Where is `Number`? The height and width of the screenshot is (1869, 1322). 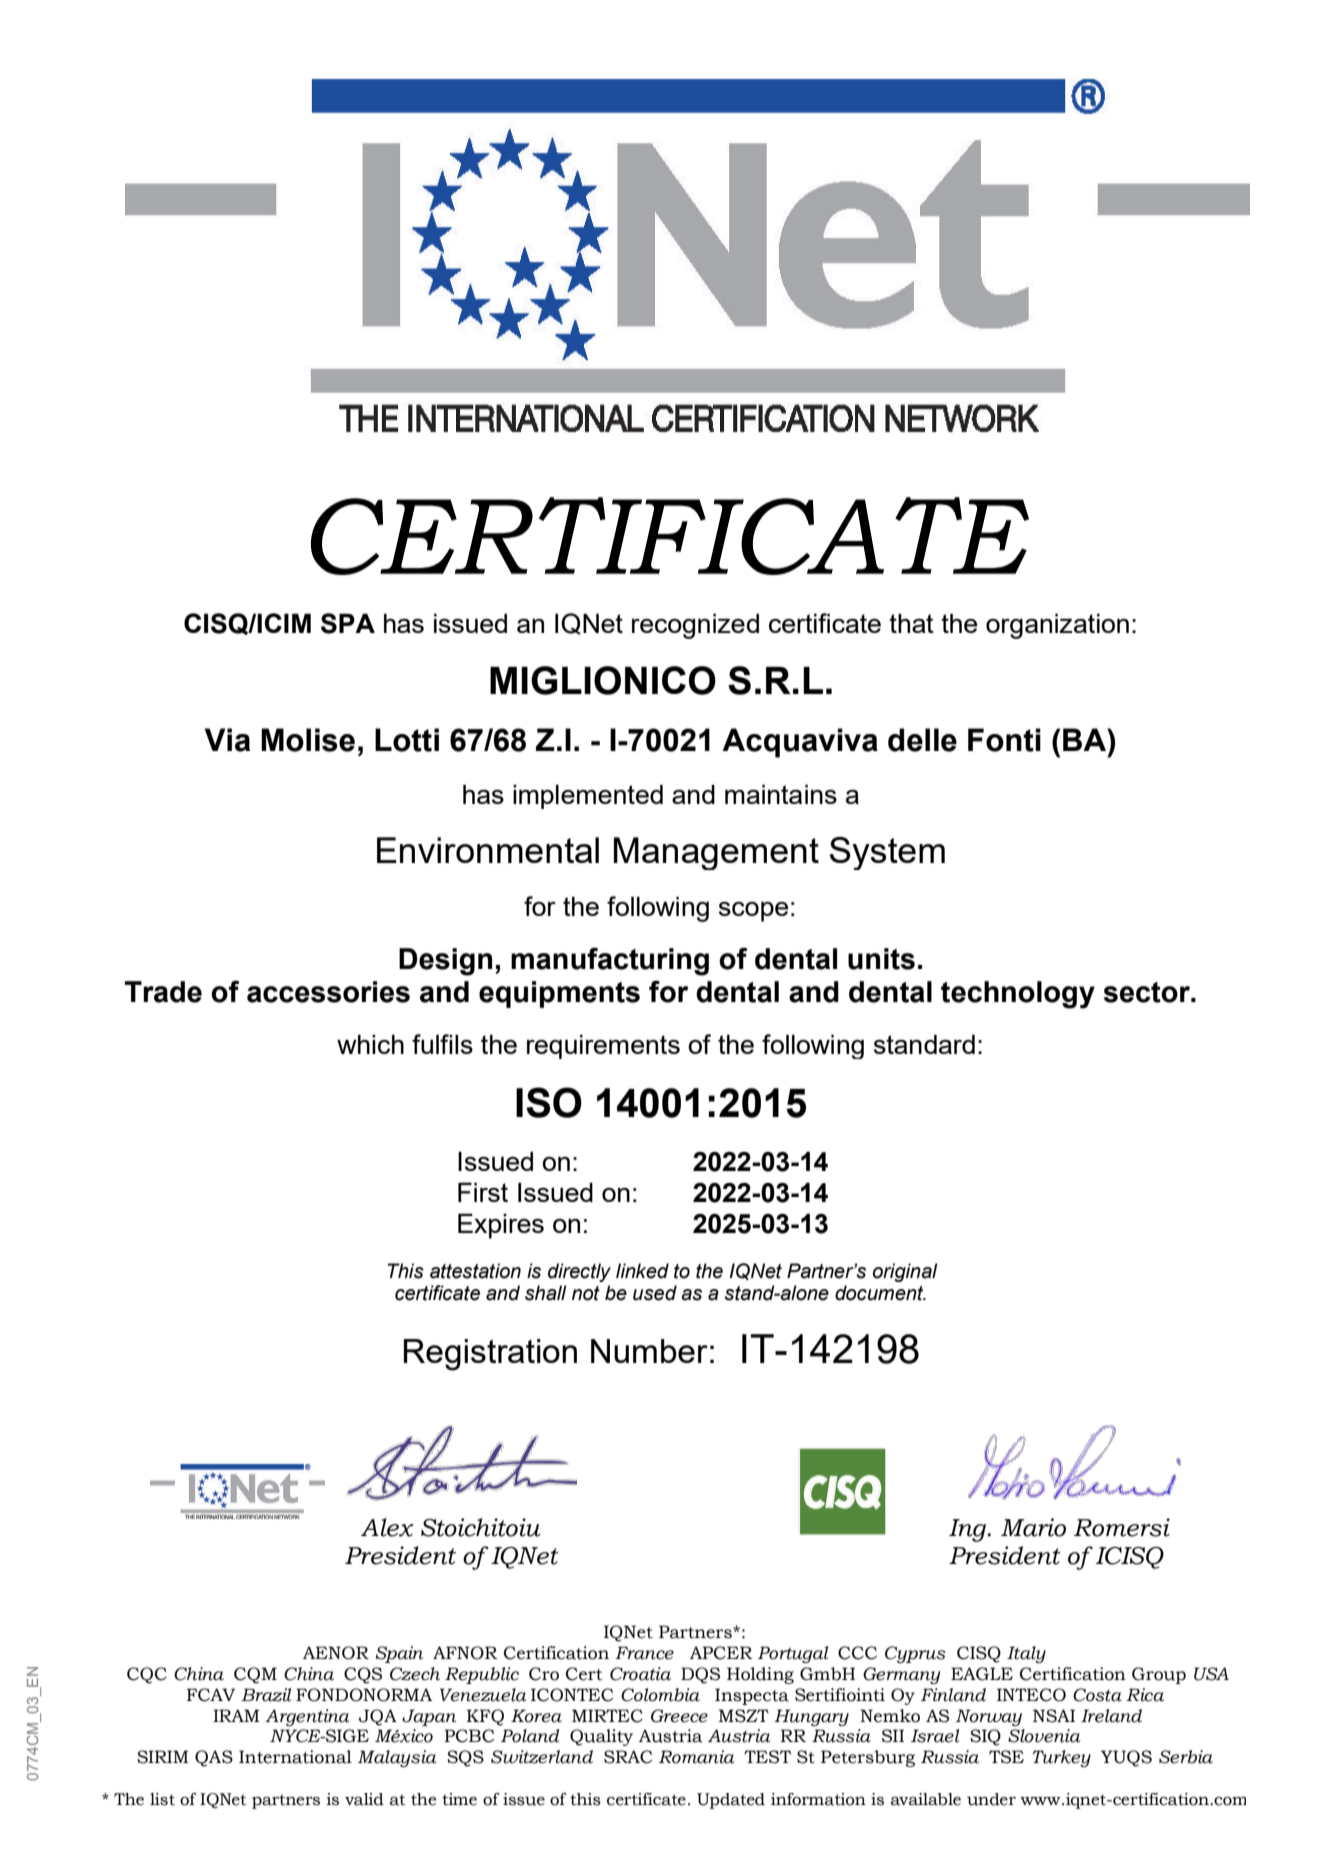
Number is located at coordinates (649, 1351).
